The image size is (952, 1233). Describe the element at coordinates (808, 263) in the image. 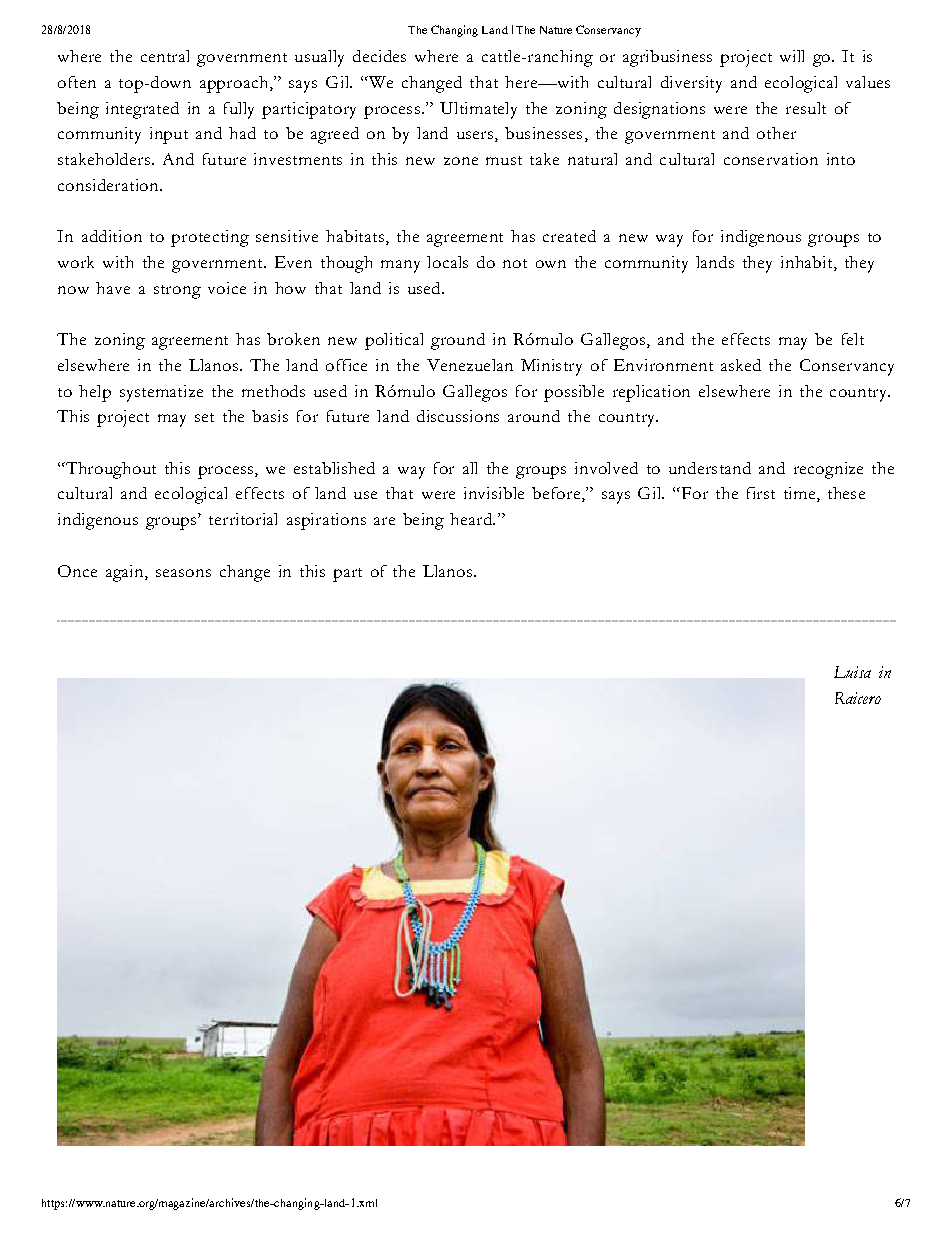

I see `inhabit` at that location.
